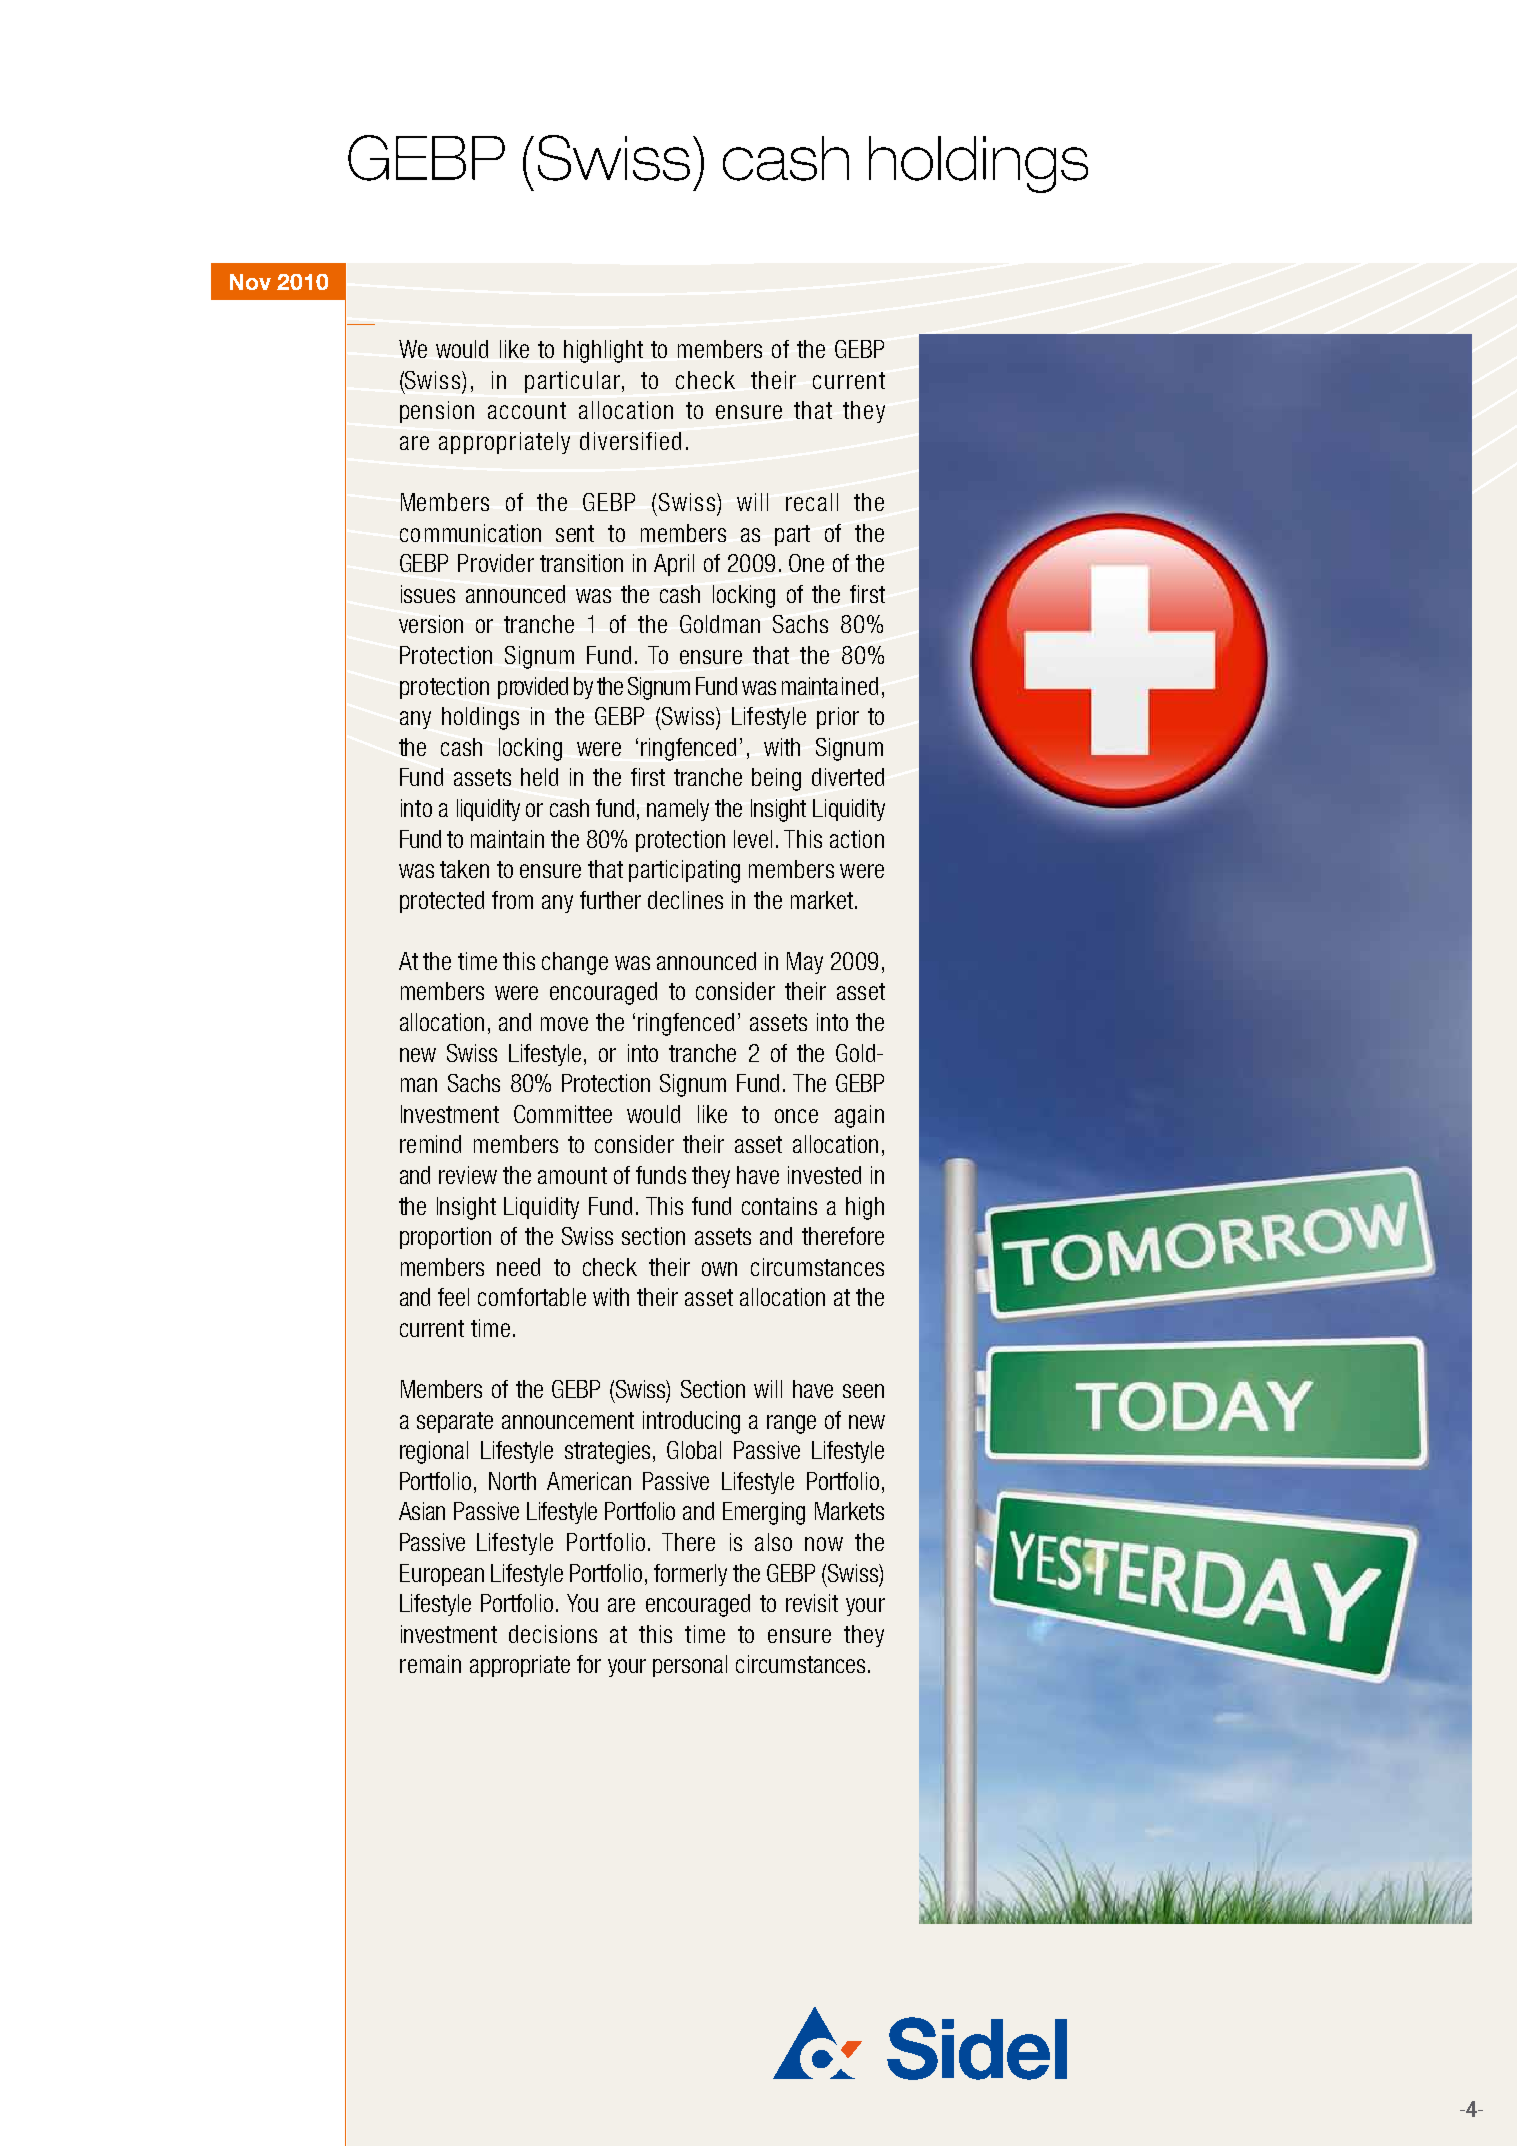 The height and width of the document is (2146, 1517). What do you see at coordinates (812, 502) in the document?
I see `recall` at bounding box center [812, 502].
